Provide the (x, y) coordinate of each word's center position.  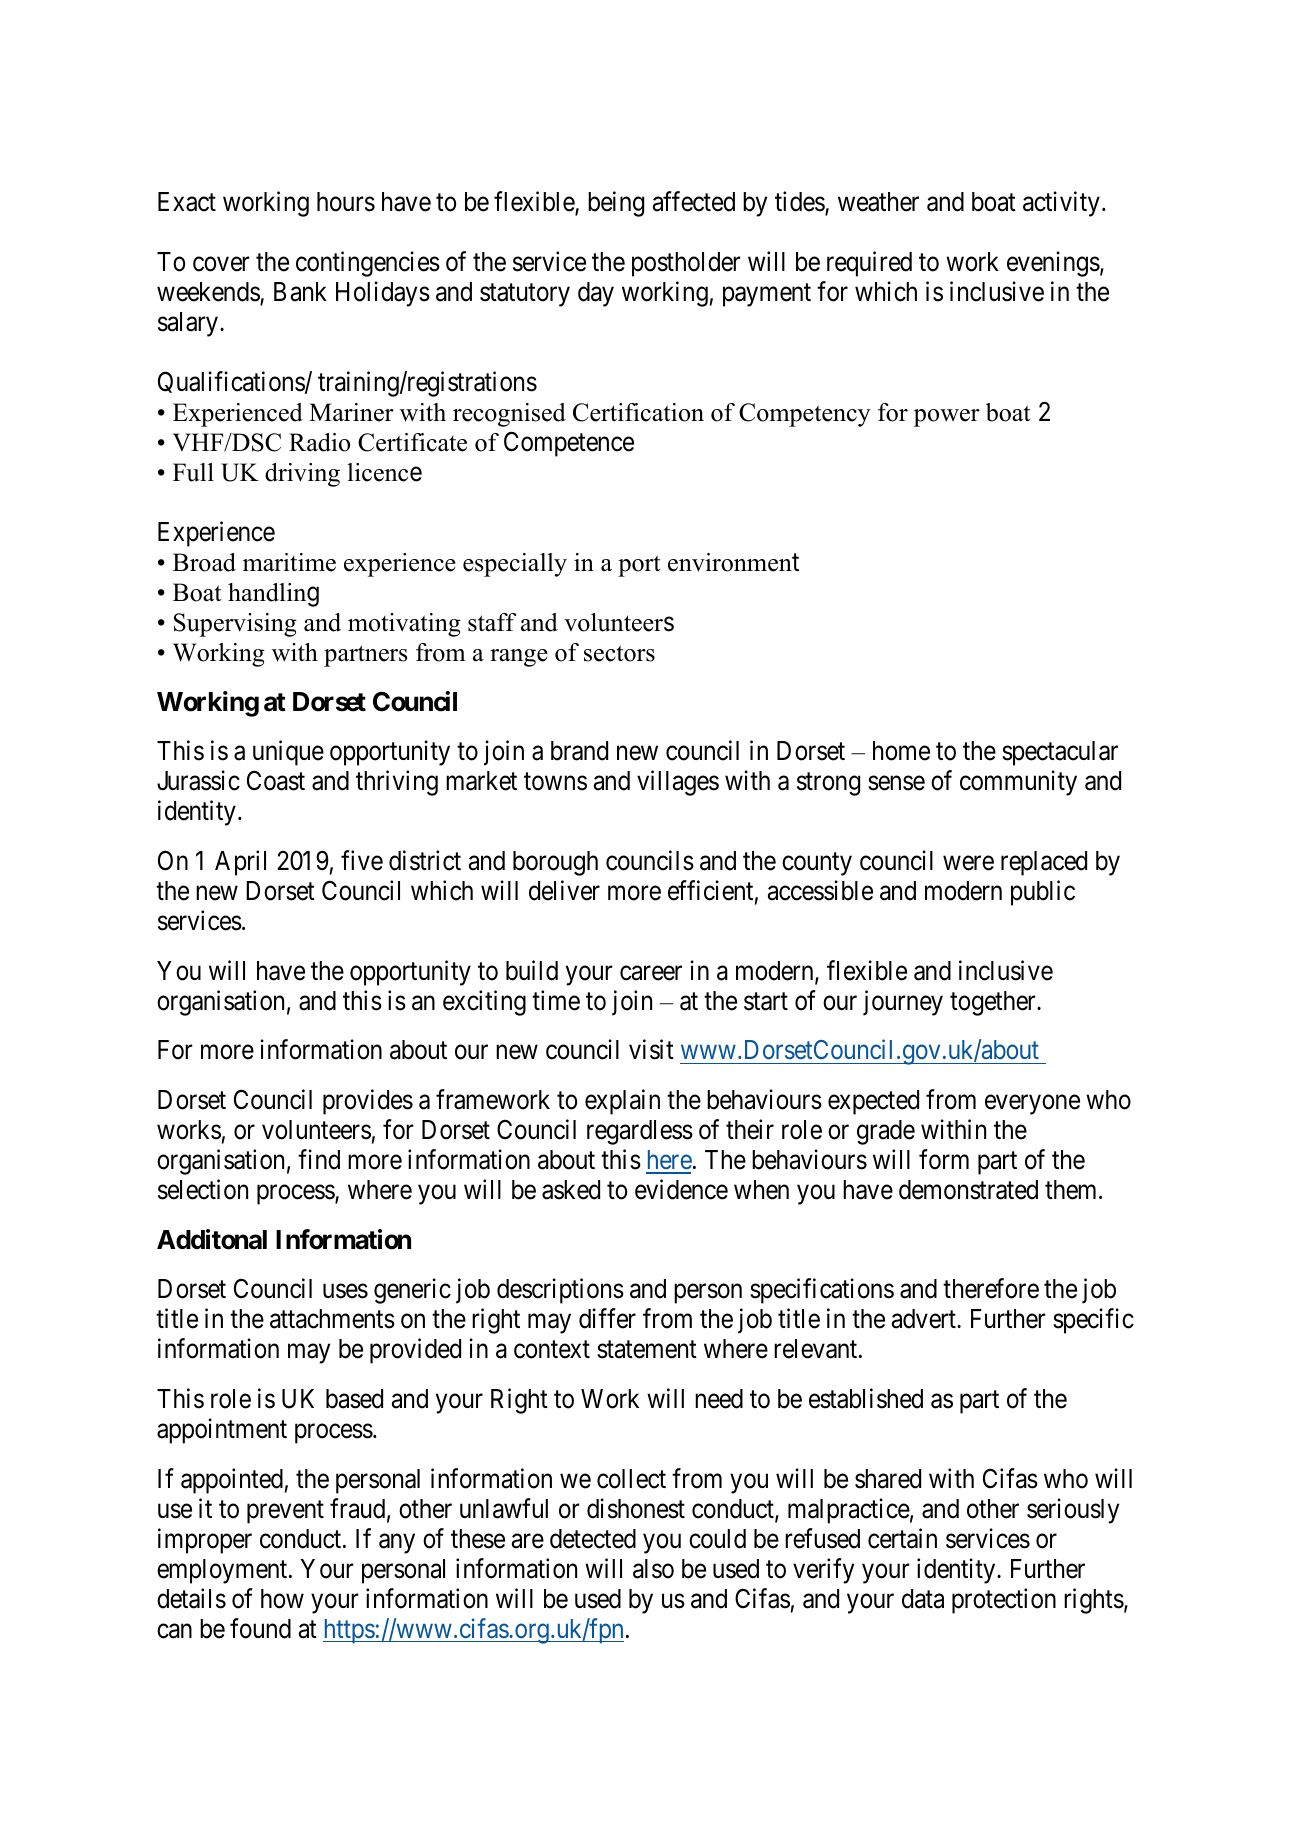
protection (1004, 1601)
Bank (300, 292)
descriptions (560, 1291)
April (240, 863)
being (616, 204)
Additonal (212, 1239)
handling (273, 595)
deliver (564, 890)
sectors (619, 653)
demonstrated (968, 1190)
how (282, 1599)
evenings (1053, 264)
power (947, 418)
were (968, 863)
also (653, 1569)
